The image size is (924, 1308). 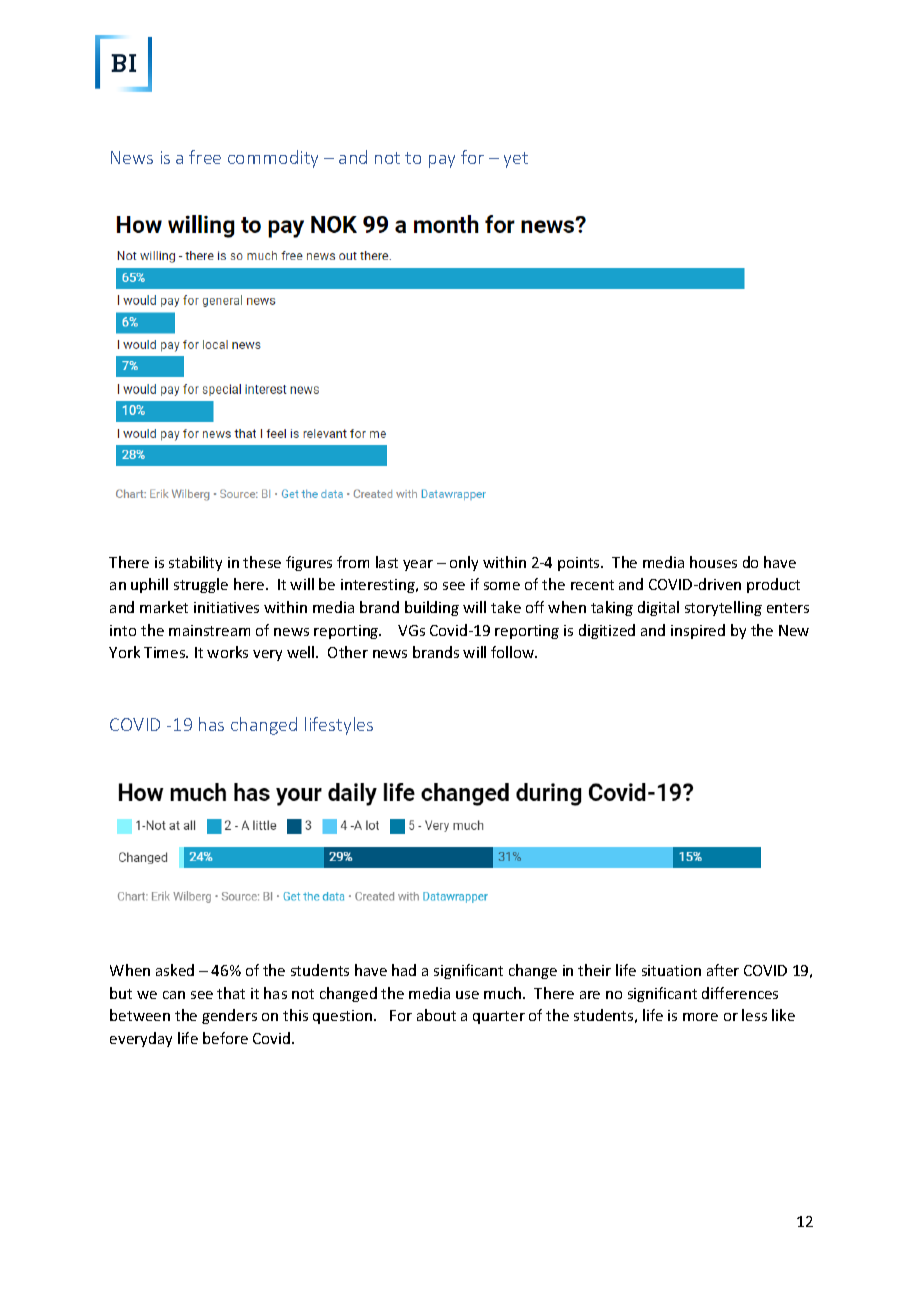 I want to click on struggle, so click(x=201, y=585).
